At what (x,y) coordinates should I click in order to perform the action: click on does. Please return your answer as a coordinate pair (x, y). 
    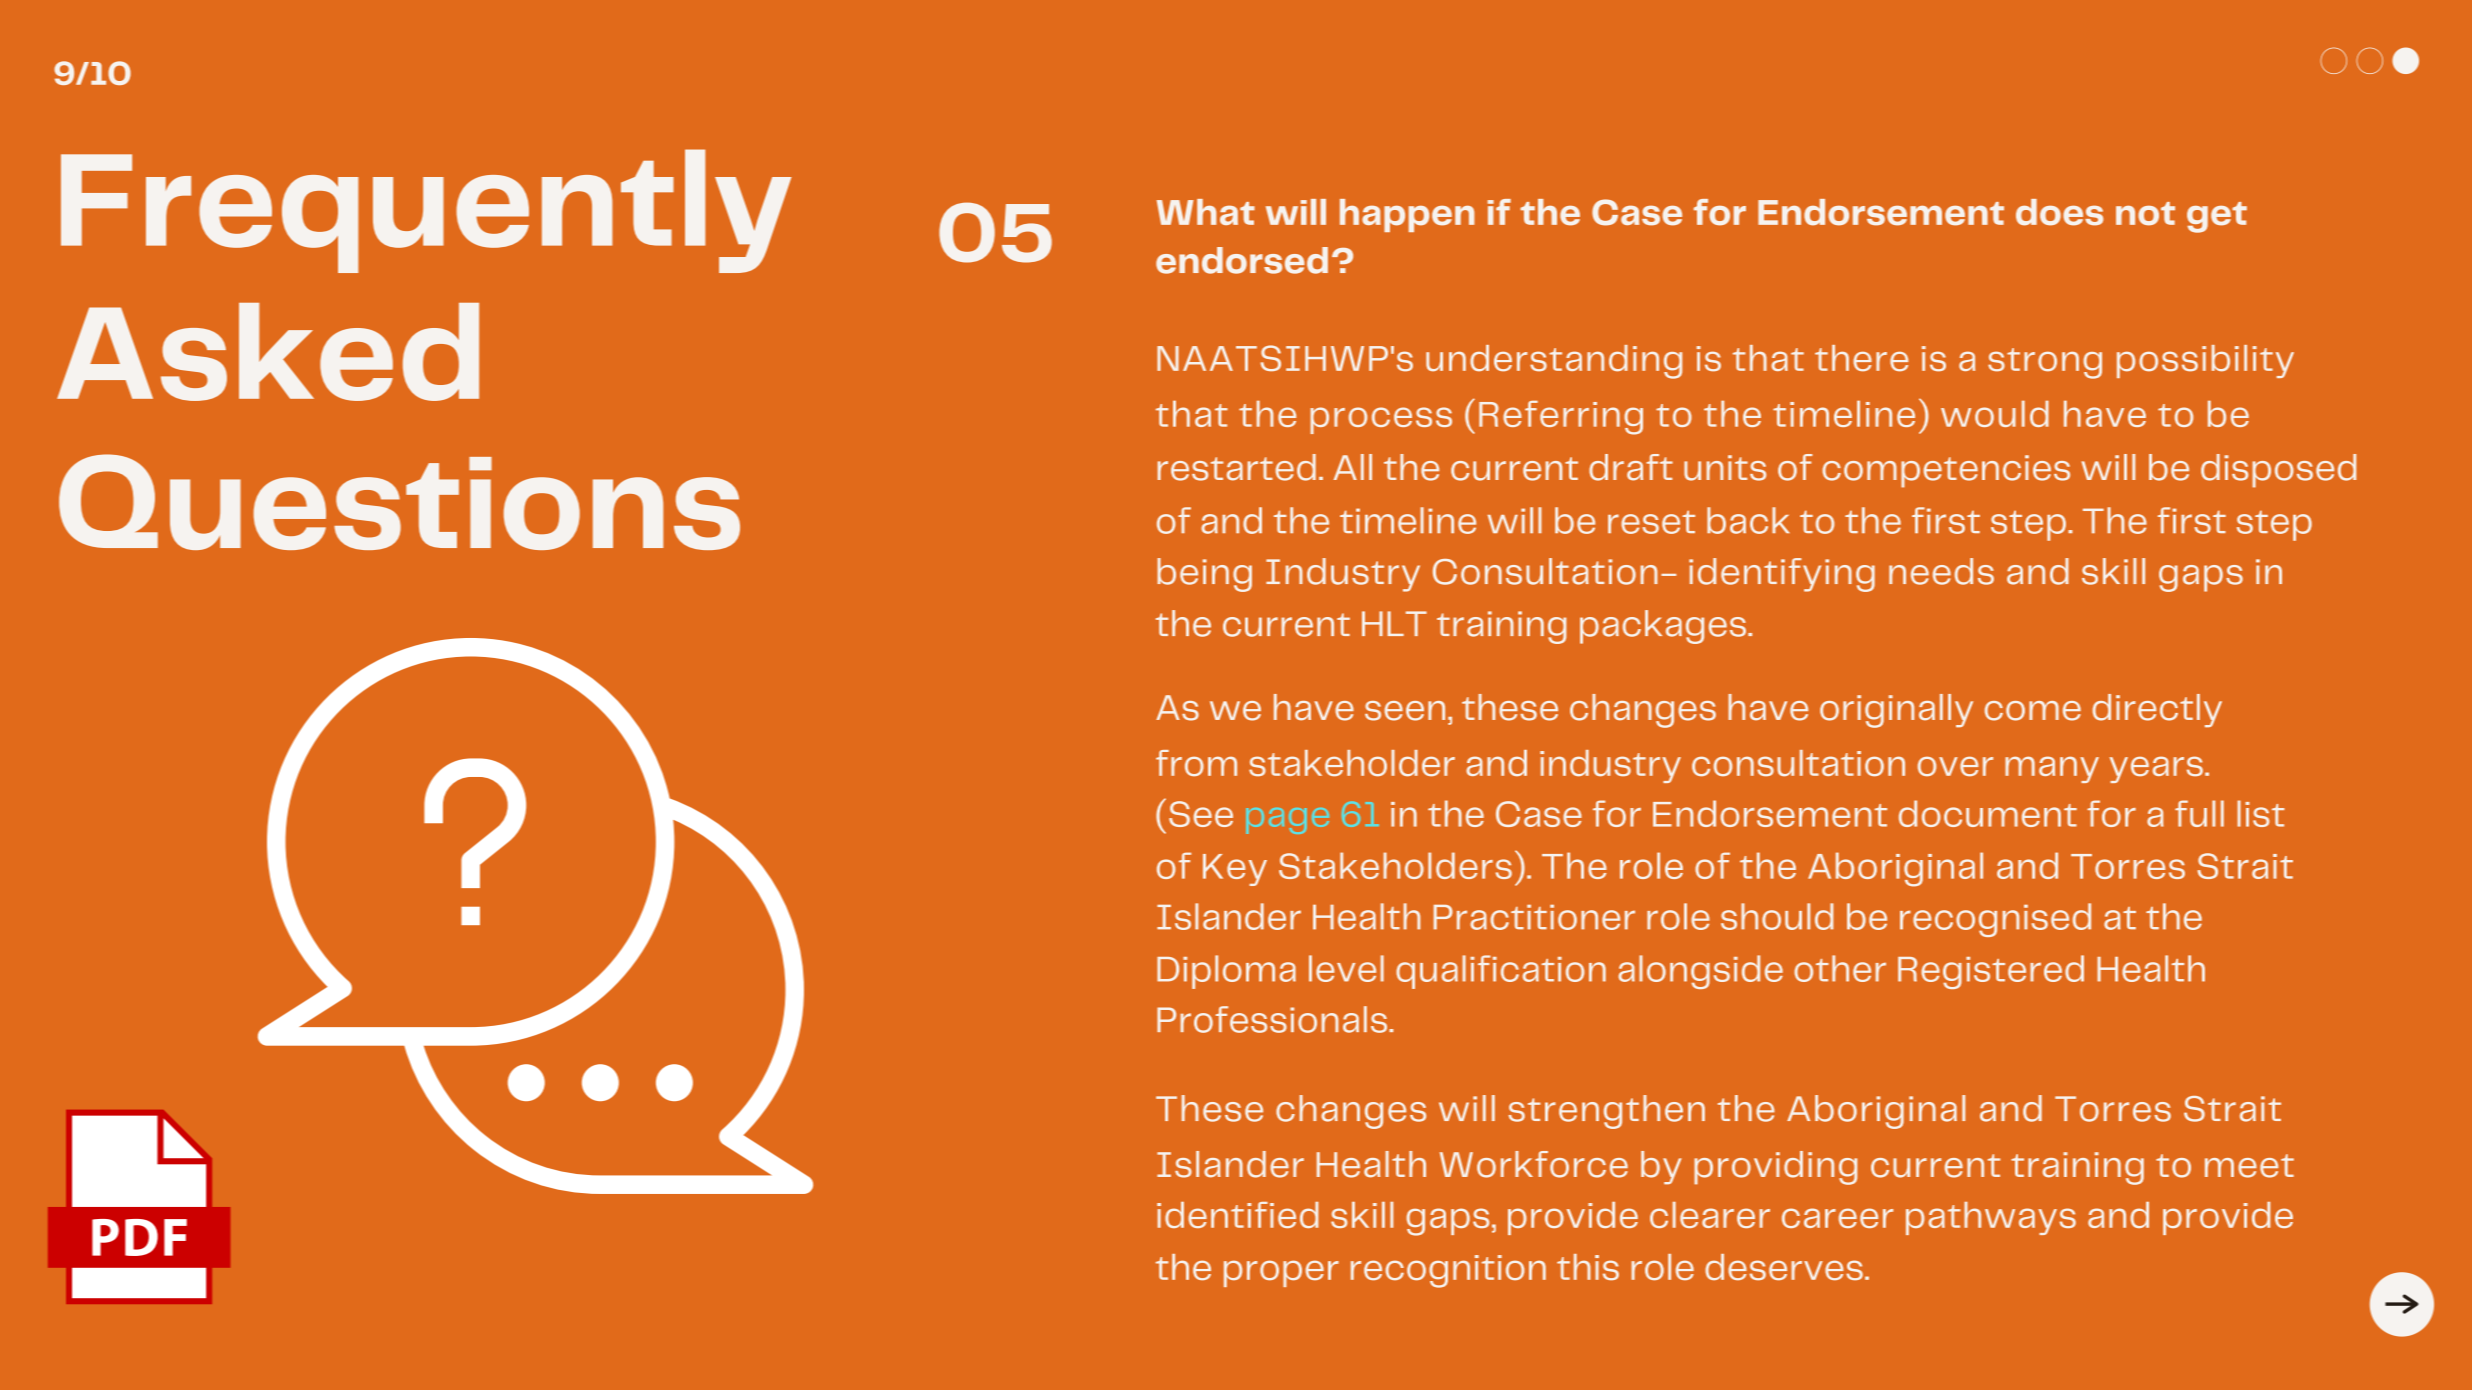
    Looking at the image, I should click on (2059, 212).
